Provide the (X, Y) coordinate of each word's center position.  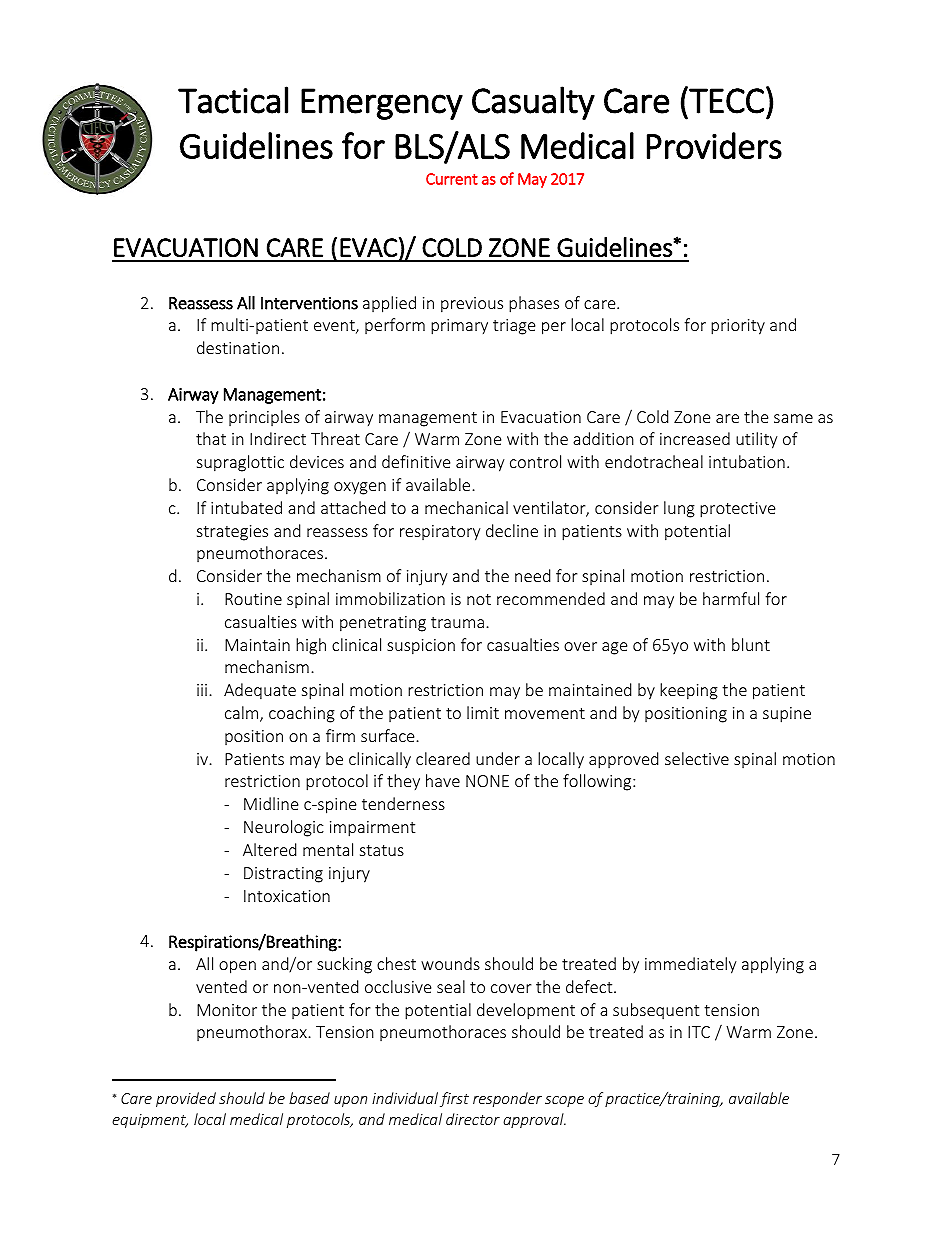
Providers (714, 145)
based (309, 1098)
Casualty (533, 103)
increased (695, 438)
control (535, 461)
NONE (487, 781)
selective (697, 758)
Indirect (278, 438)
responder (507, 1099)
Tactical (233, 100)
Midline (271, 803)
